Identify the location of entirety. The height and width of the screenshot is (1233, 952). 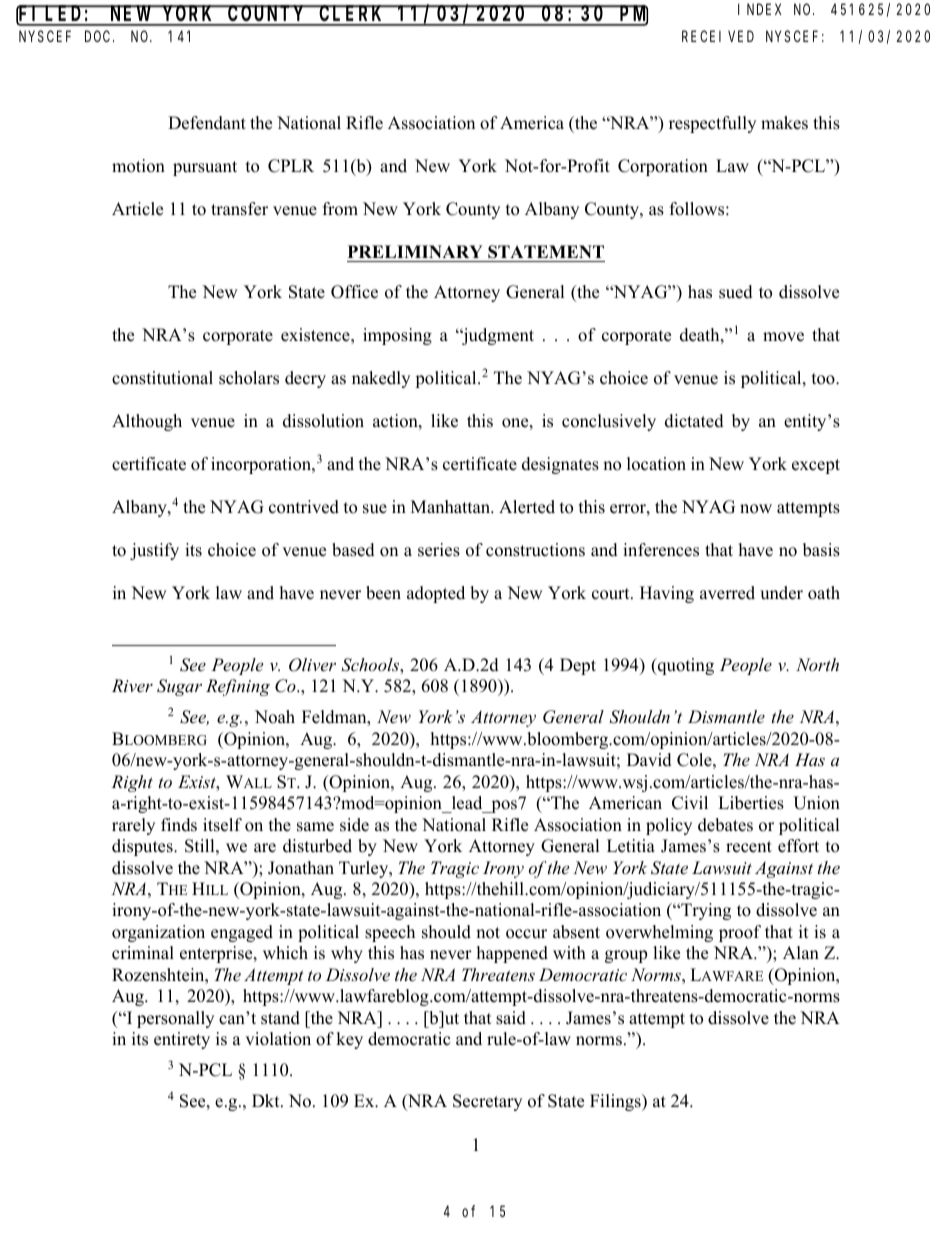
(182, 1040).
